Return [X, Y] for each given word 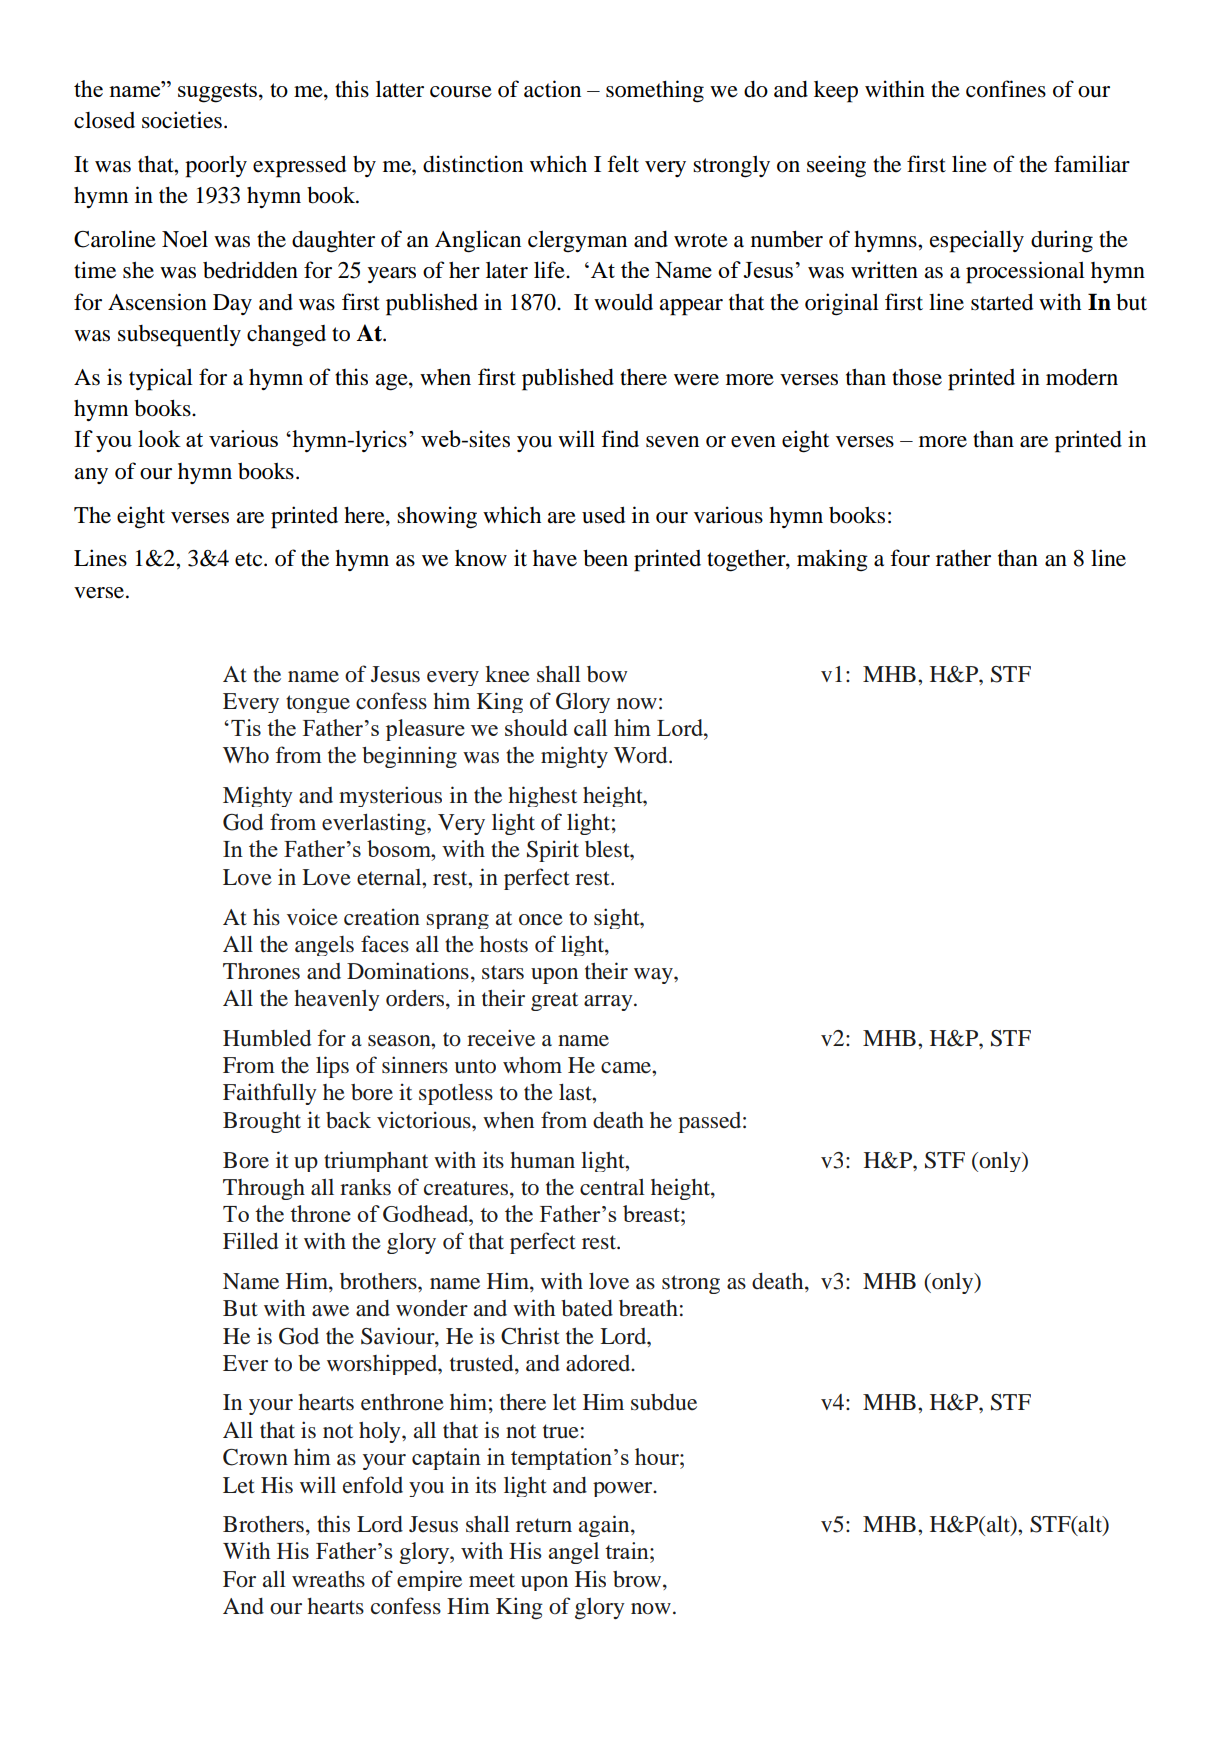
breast [652, 1213]
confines [1006, 89]
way [654, 976]
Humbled [267, 1038]
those [917, 377]
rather [963, 558]
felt [623, 164]
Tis [246, 727]
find [620, 439]
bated [587, 1308]
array [609, 1003]
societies [182, 120]
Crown [255, 1457]
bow [607, 674]
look [159, 438]
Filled [250, 1241]
